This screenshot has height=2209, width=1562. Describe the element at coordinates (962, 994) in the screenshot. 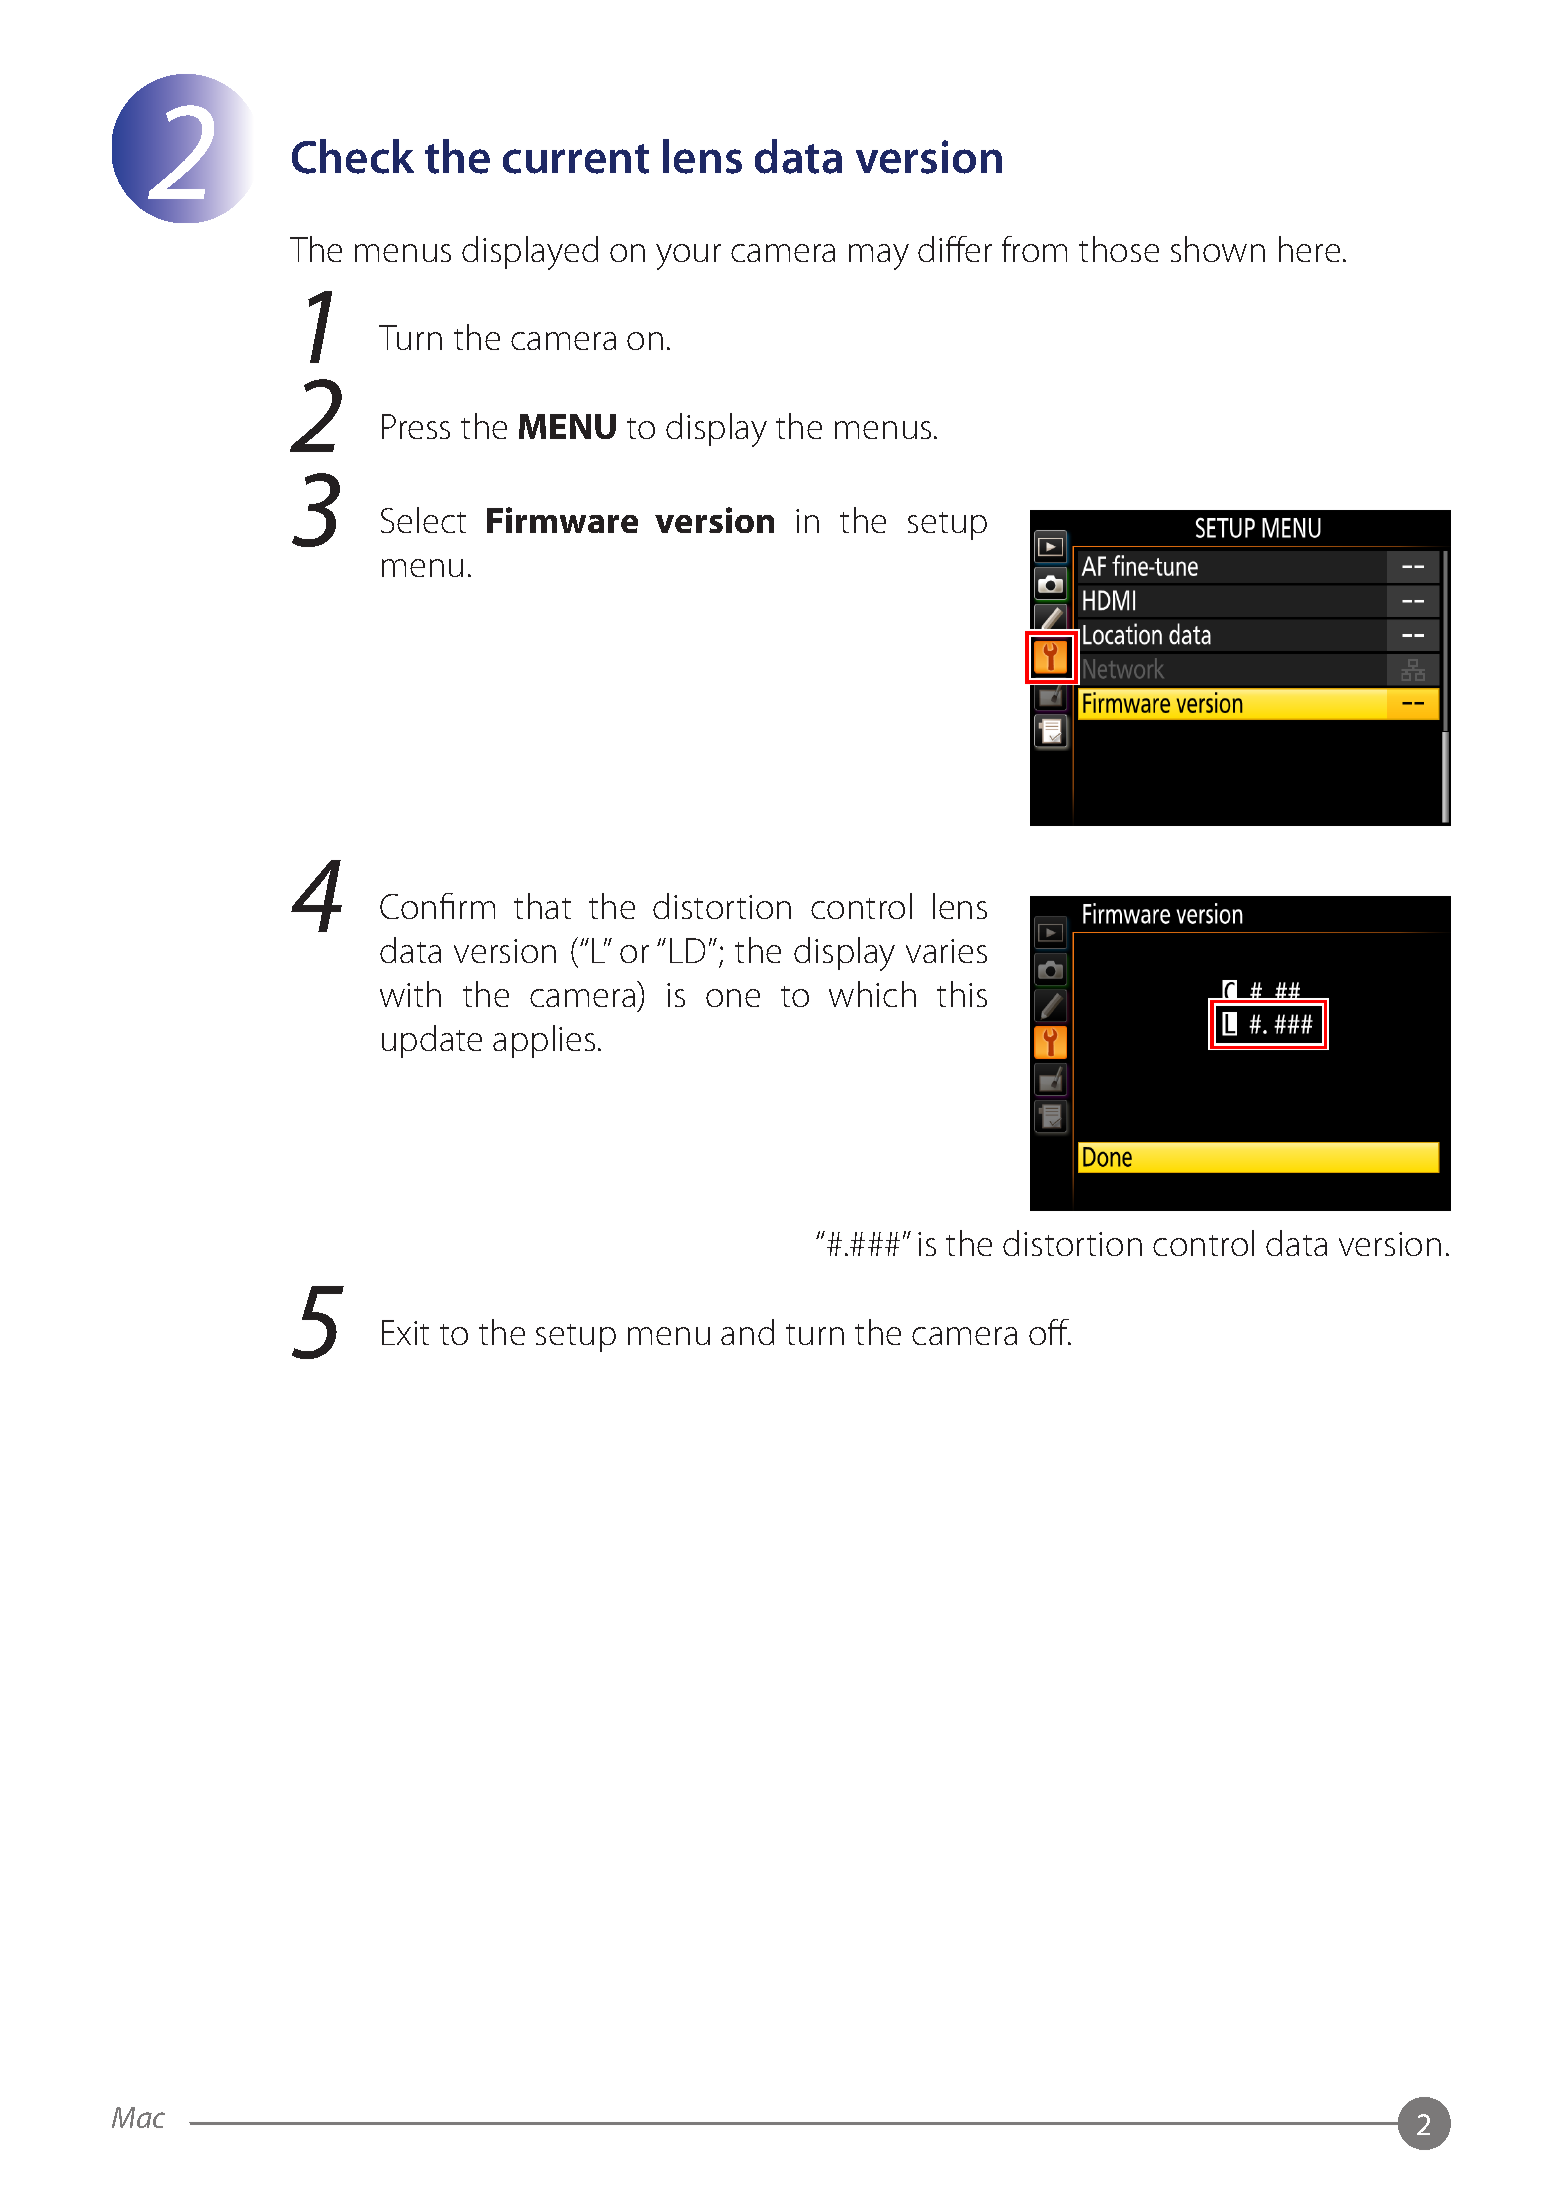

I see `this` at that location.
